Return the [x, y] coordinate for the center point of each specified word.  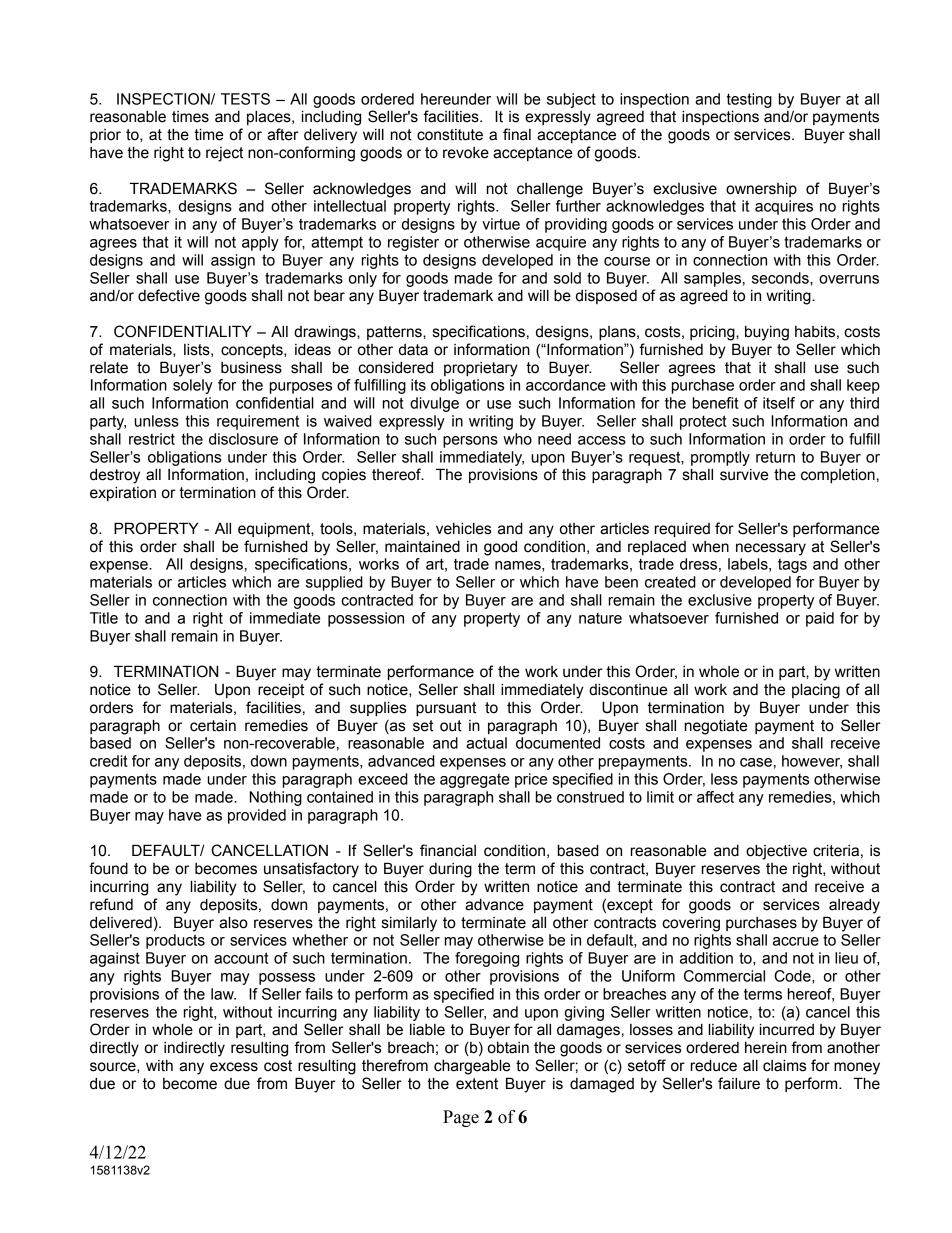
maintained [422, 546]
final [517, 134]
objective [776, 852]
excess [234, 1067]
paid [820, 619]
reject [224, 154]
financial [448, 850]
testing [749, 100]
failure [739, 1083]
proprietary [481, 369]
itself [779, 403]
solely [193, 386]
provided [257, 816]
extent [477, 1084]
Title [104, 618]
